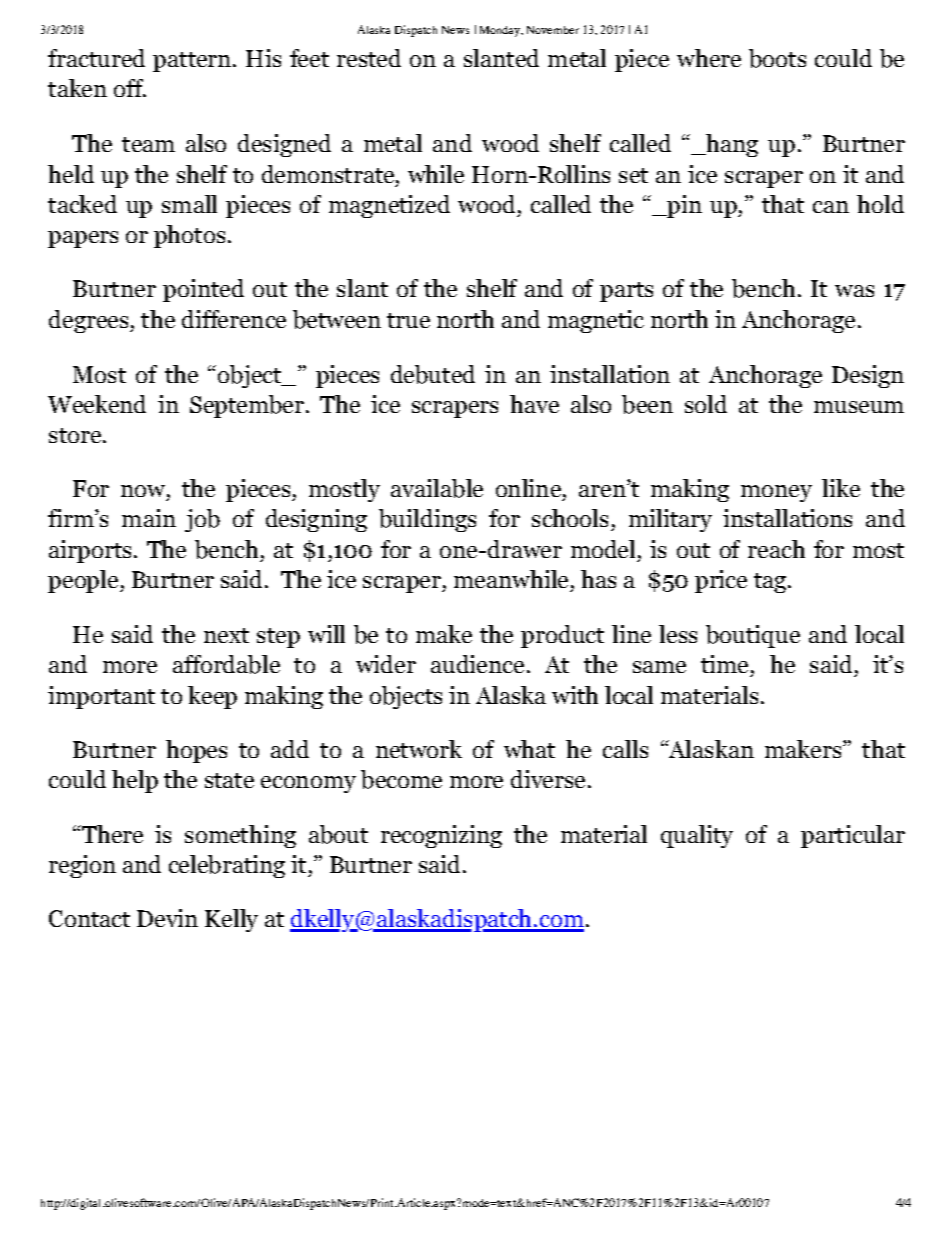 Image resolution: width=952 pixels, height=1233 pixels. I want to click on pattern, so click(192, 62).
